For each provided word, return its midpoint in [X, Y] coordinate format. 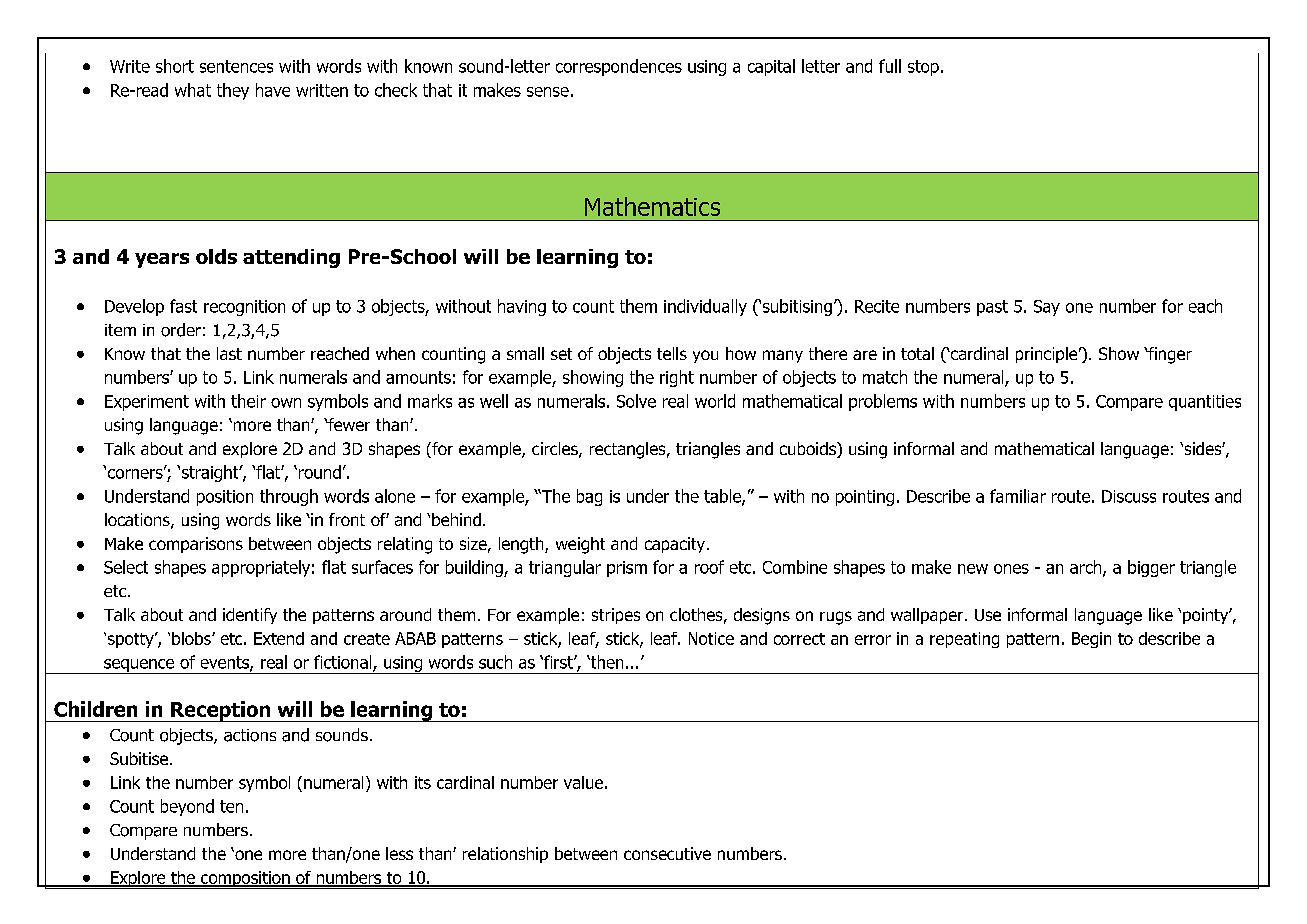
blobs [192, 638]
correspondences [619, 67]
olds [216, 256]
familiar [1018, 496]
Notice [711, 638]
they [233, 91]
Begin [1091, 640]
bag [589, 497]
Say [1047, 308]
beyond [187, 807]
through [289, 497]
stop [923, 68]
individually [705, 307]
